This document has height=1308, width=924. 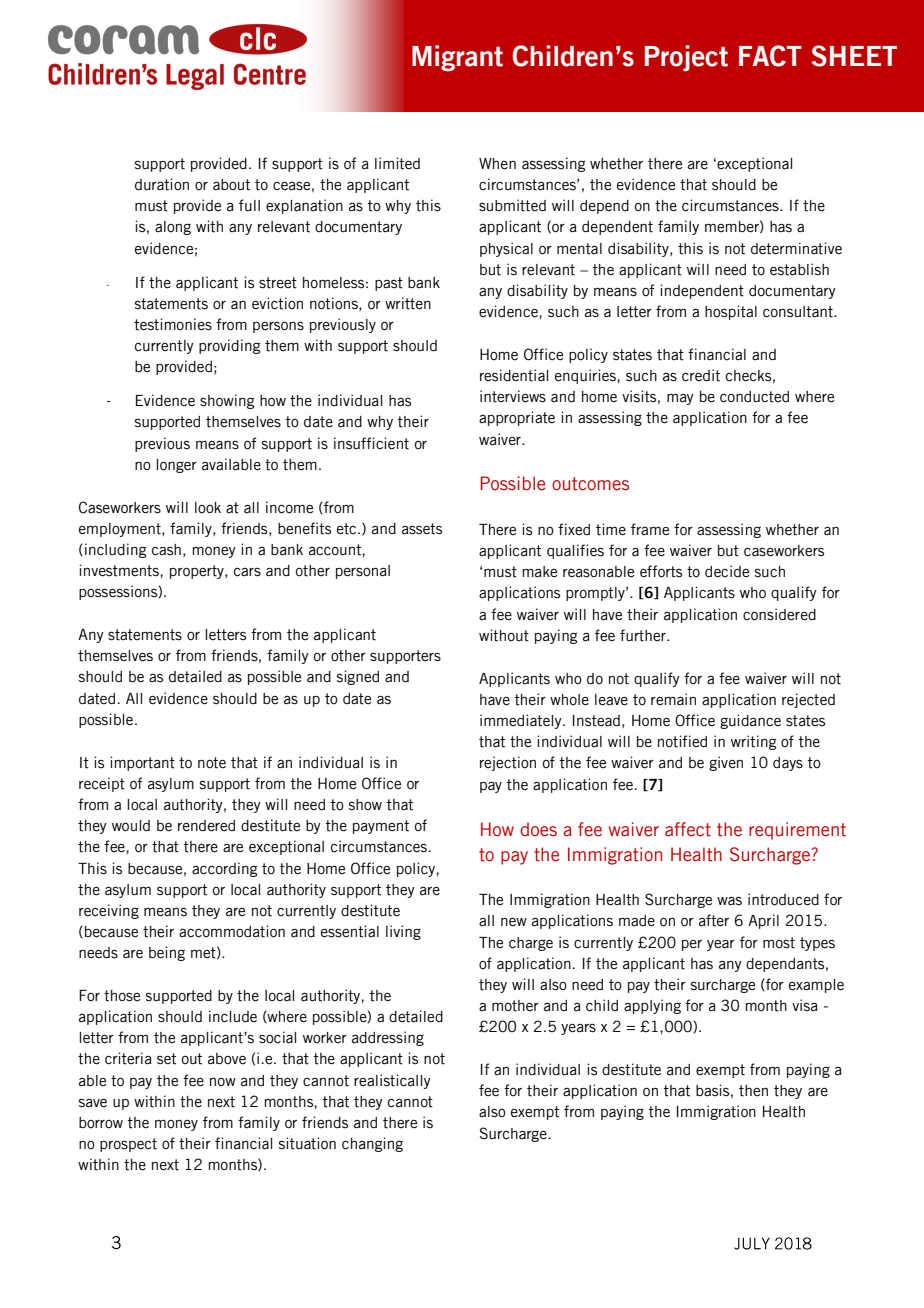 I want to click on realistically, so click(x=392, y=1081).
